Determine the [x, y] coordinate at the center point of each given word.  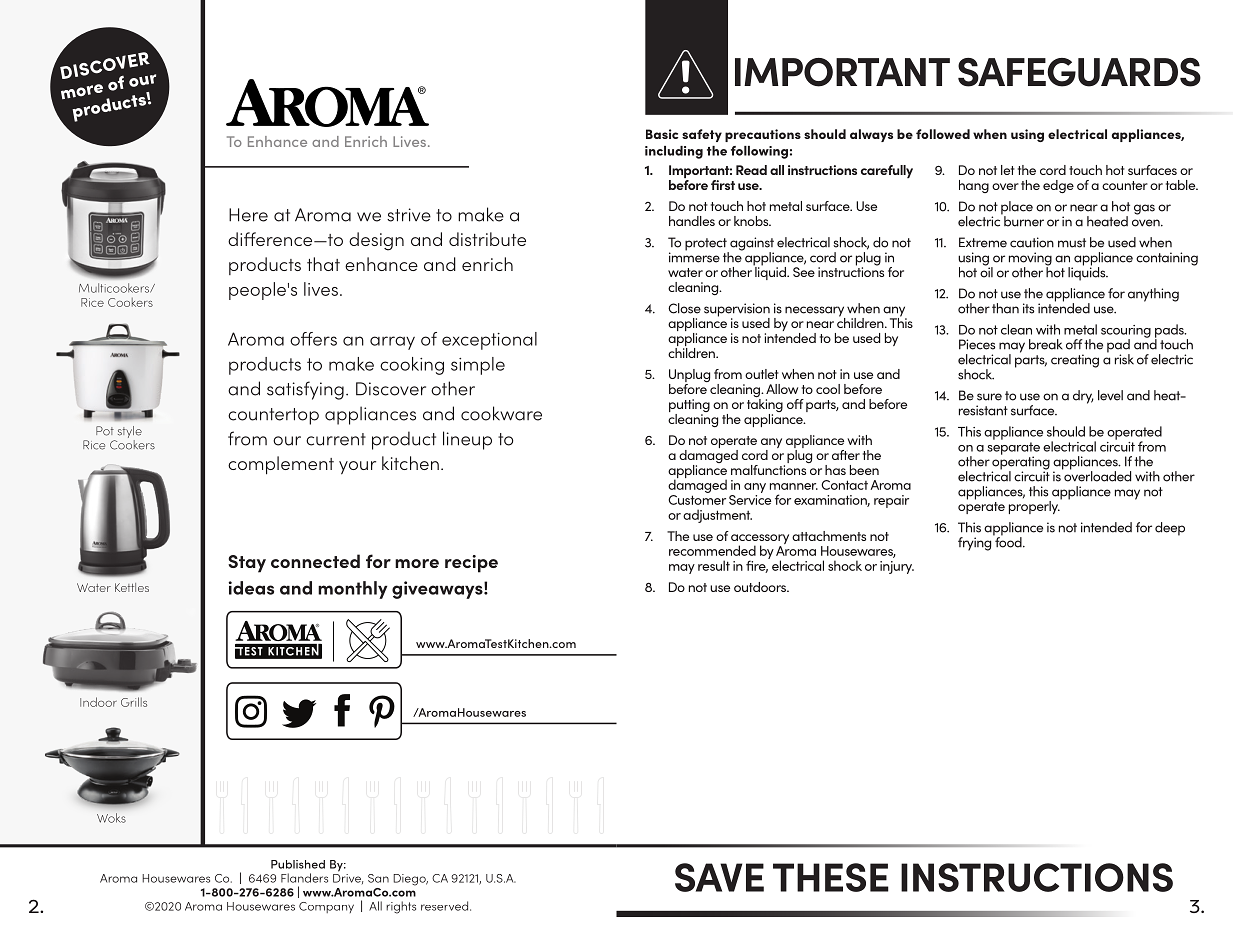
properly [1034, 507]
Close [684, 308]
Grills [134, 702]
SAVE [719, 877]
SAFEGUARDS [1079, 72]
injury [897, 567]
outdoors [761, 587]
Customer [697, 500]
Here [248, 215]
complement [281, 465]
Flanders [304, 878]
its [1028, 308]
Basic [662, 134]
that [323, 264]
